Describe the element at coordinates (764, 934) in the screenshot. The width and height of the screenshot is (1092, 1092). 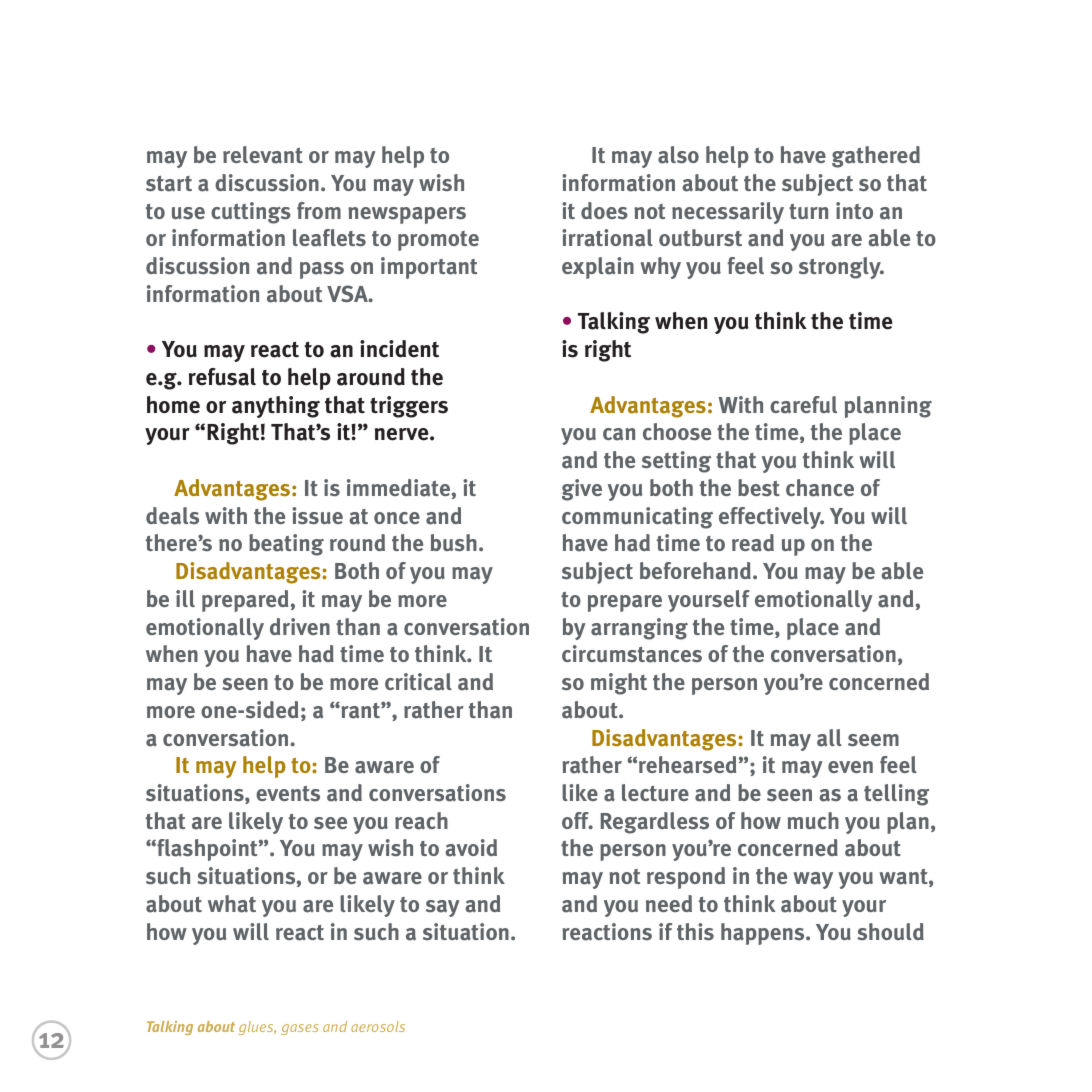
I see `happens` at that location.
